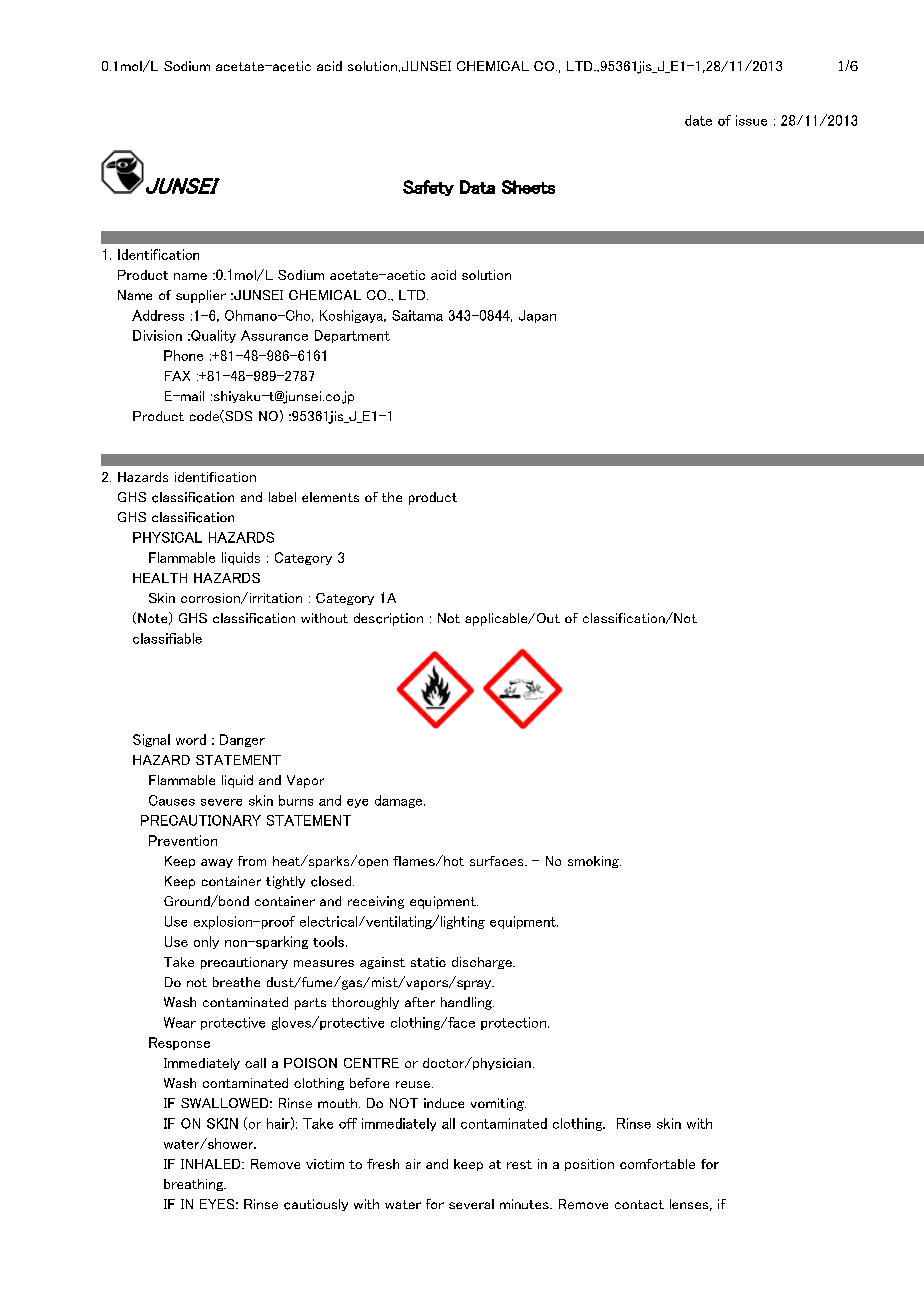  Describe the element at coordinates (428, 962) in the document. I see `static` at that location.
